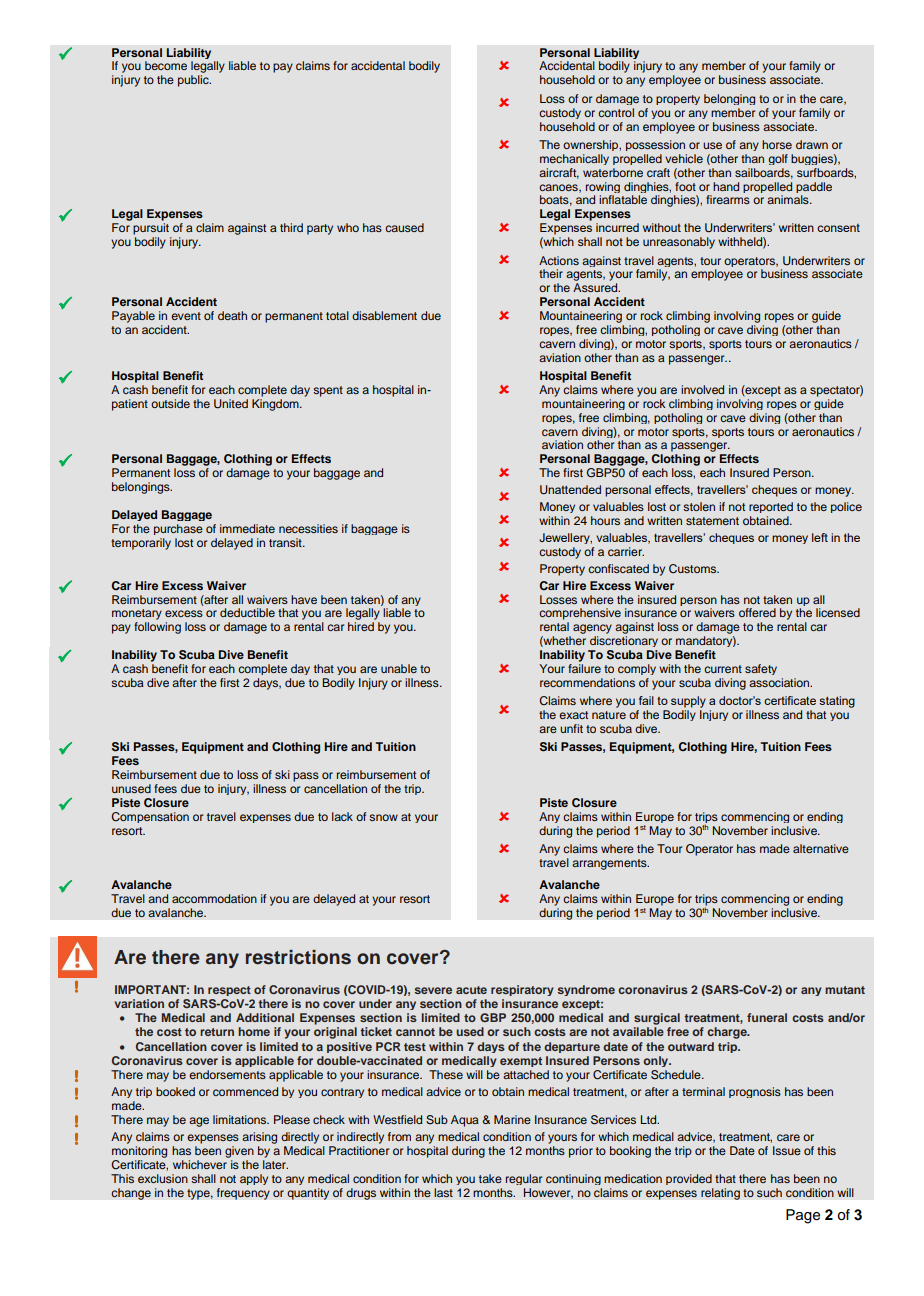 This image has width=924, height=1296. Describe the element at coordinates (231, 404) in the image. I see `United` at that location.
